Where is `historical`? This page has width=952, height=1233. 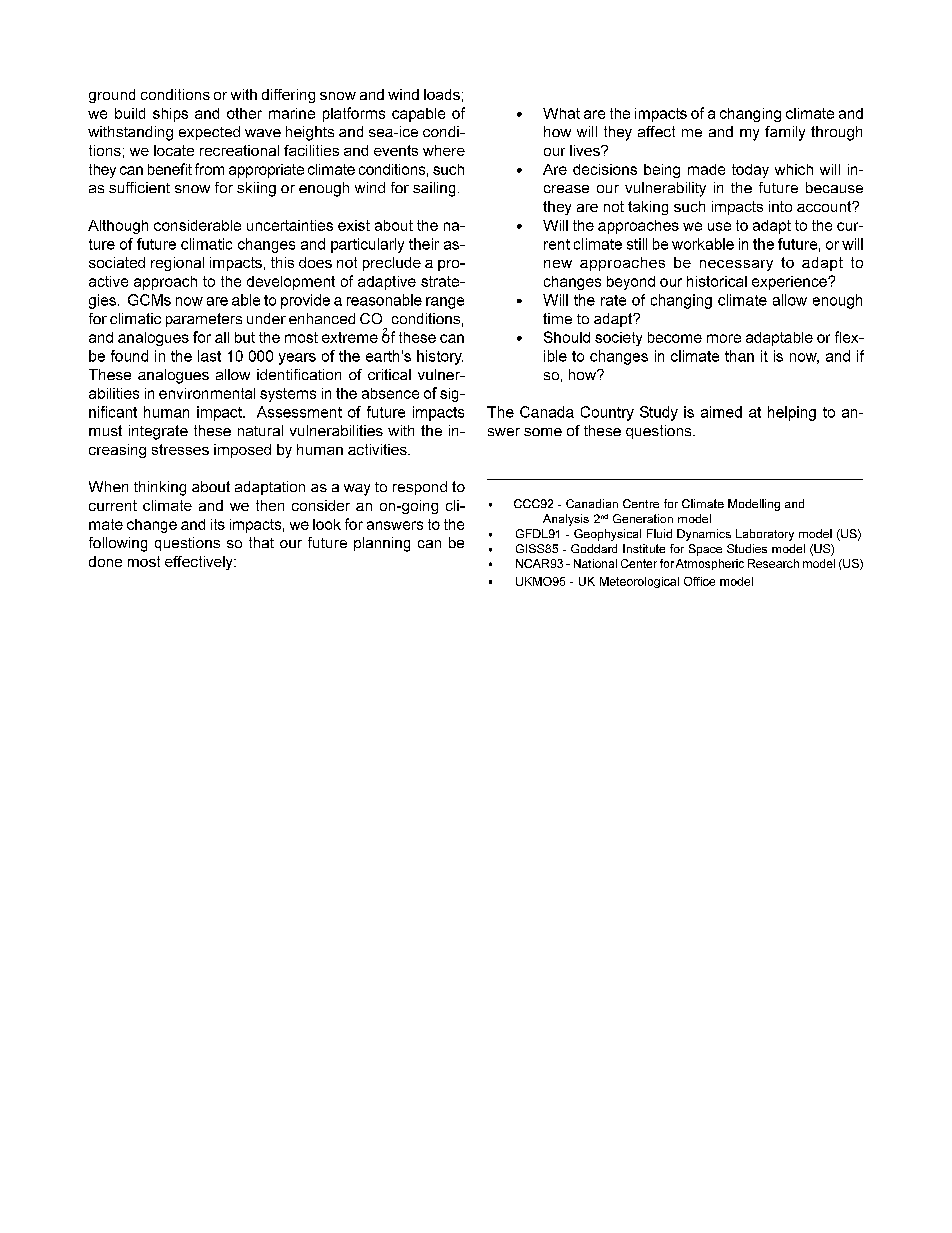 historical is located at coordinates (717, 281).
